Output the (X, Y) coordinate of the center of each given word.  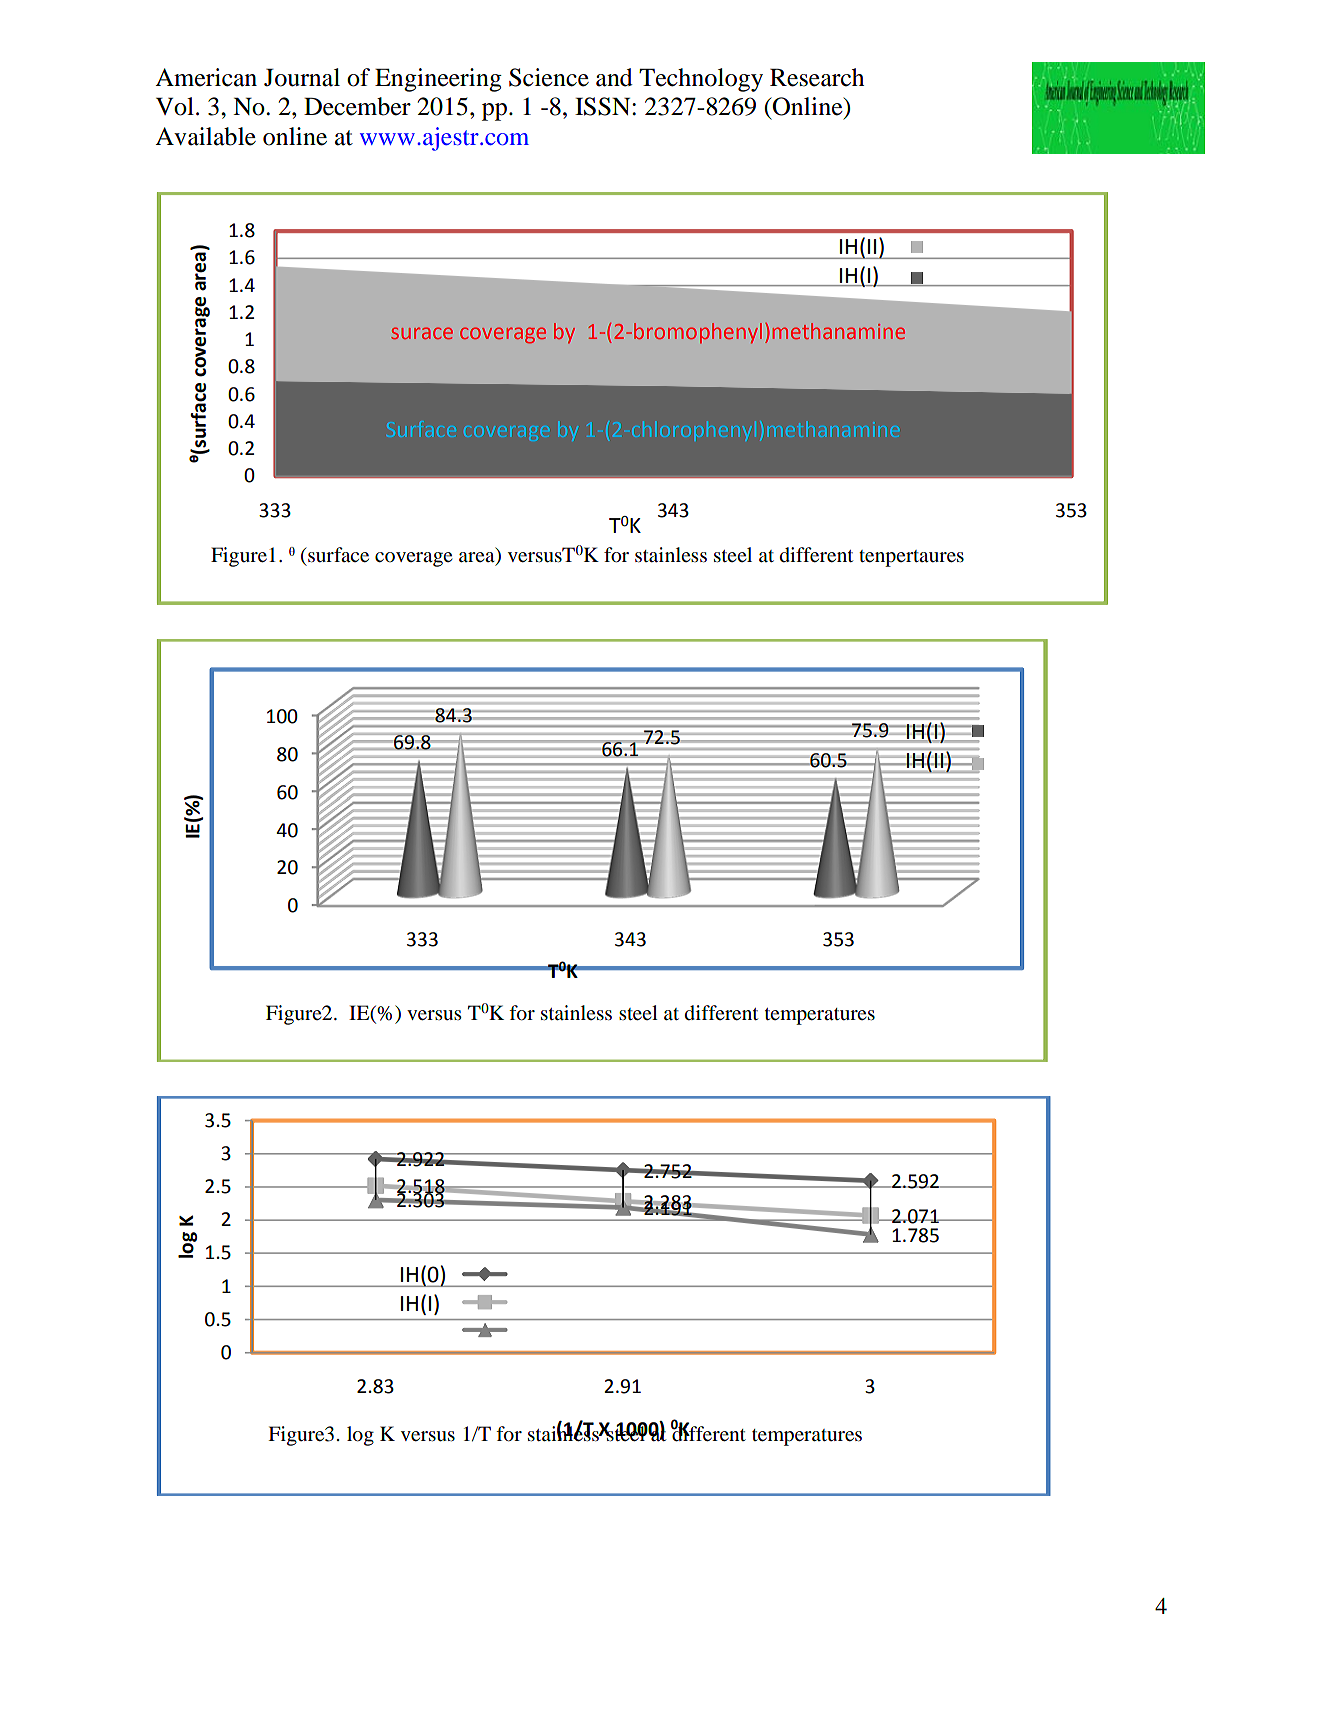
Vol (175, 106)
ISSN (604, 106)
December (357, 106)
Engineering (438, 80)
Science (549, 77)
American (206, 77)
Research (817, 77)
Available (205, 136)
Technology (701, 80)
